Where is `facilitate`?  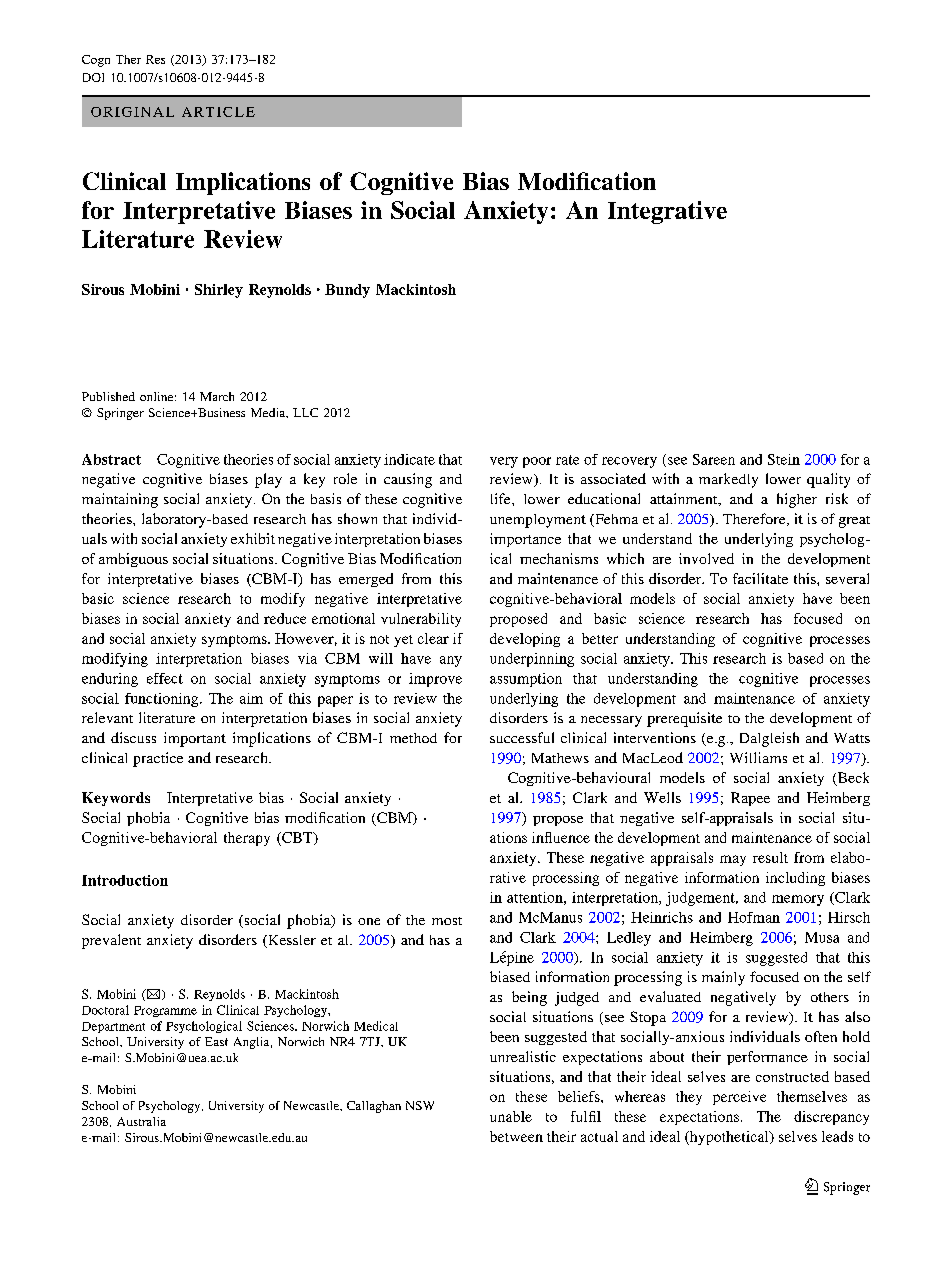
facilitate is located at coordinates (760, 578).
